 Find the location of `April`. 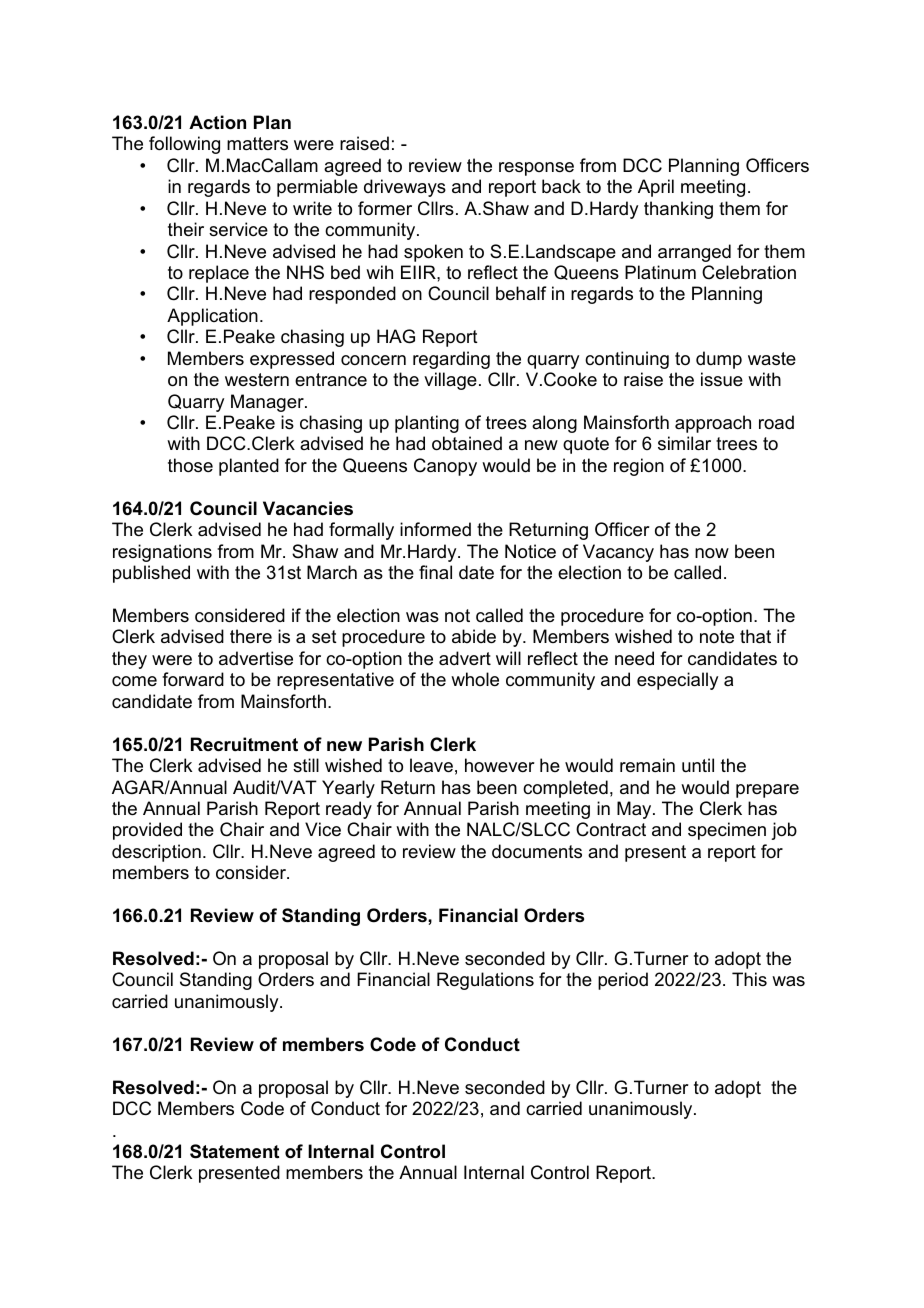

April is located at coordinates (656, 188).
